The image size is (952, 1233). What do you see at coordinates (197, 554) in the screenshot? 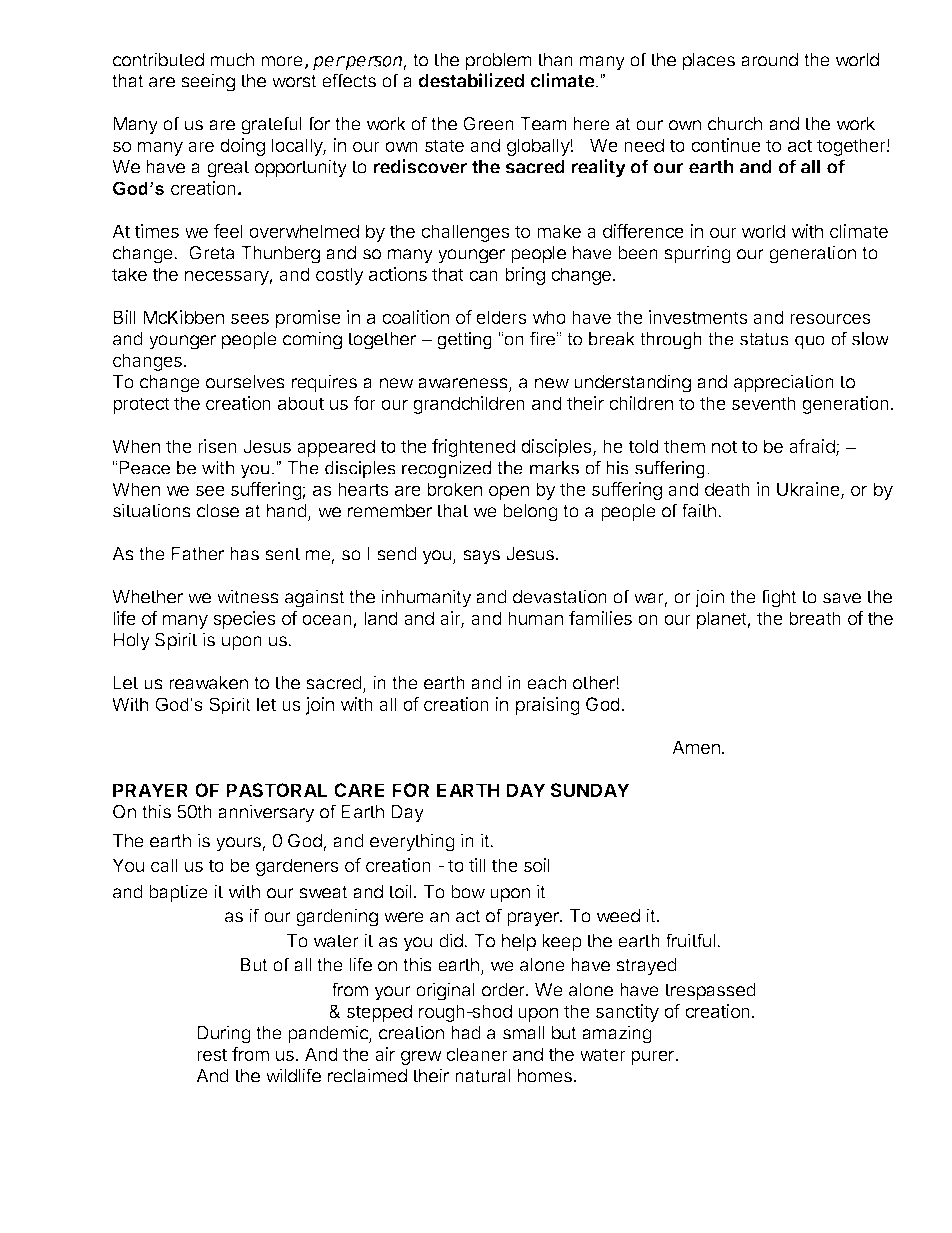
I see `Father` at bounding box center [197, 554].
